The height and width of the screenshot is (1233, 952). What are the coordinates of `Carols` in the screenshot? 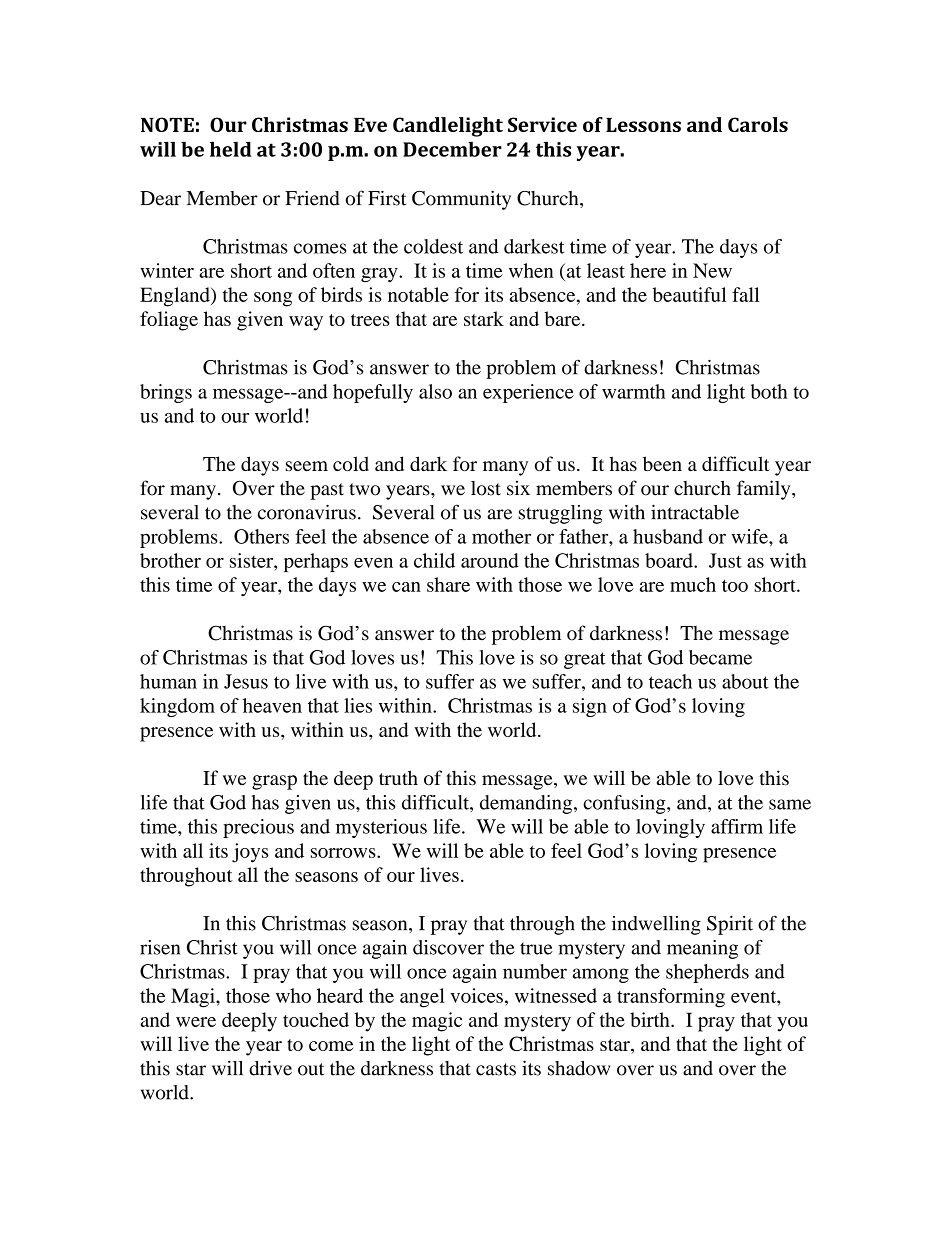 It's located at (758, 124).
